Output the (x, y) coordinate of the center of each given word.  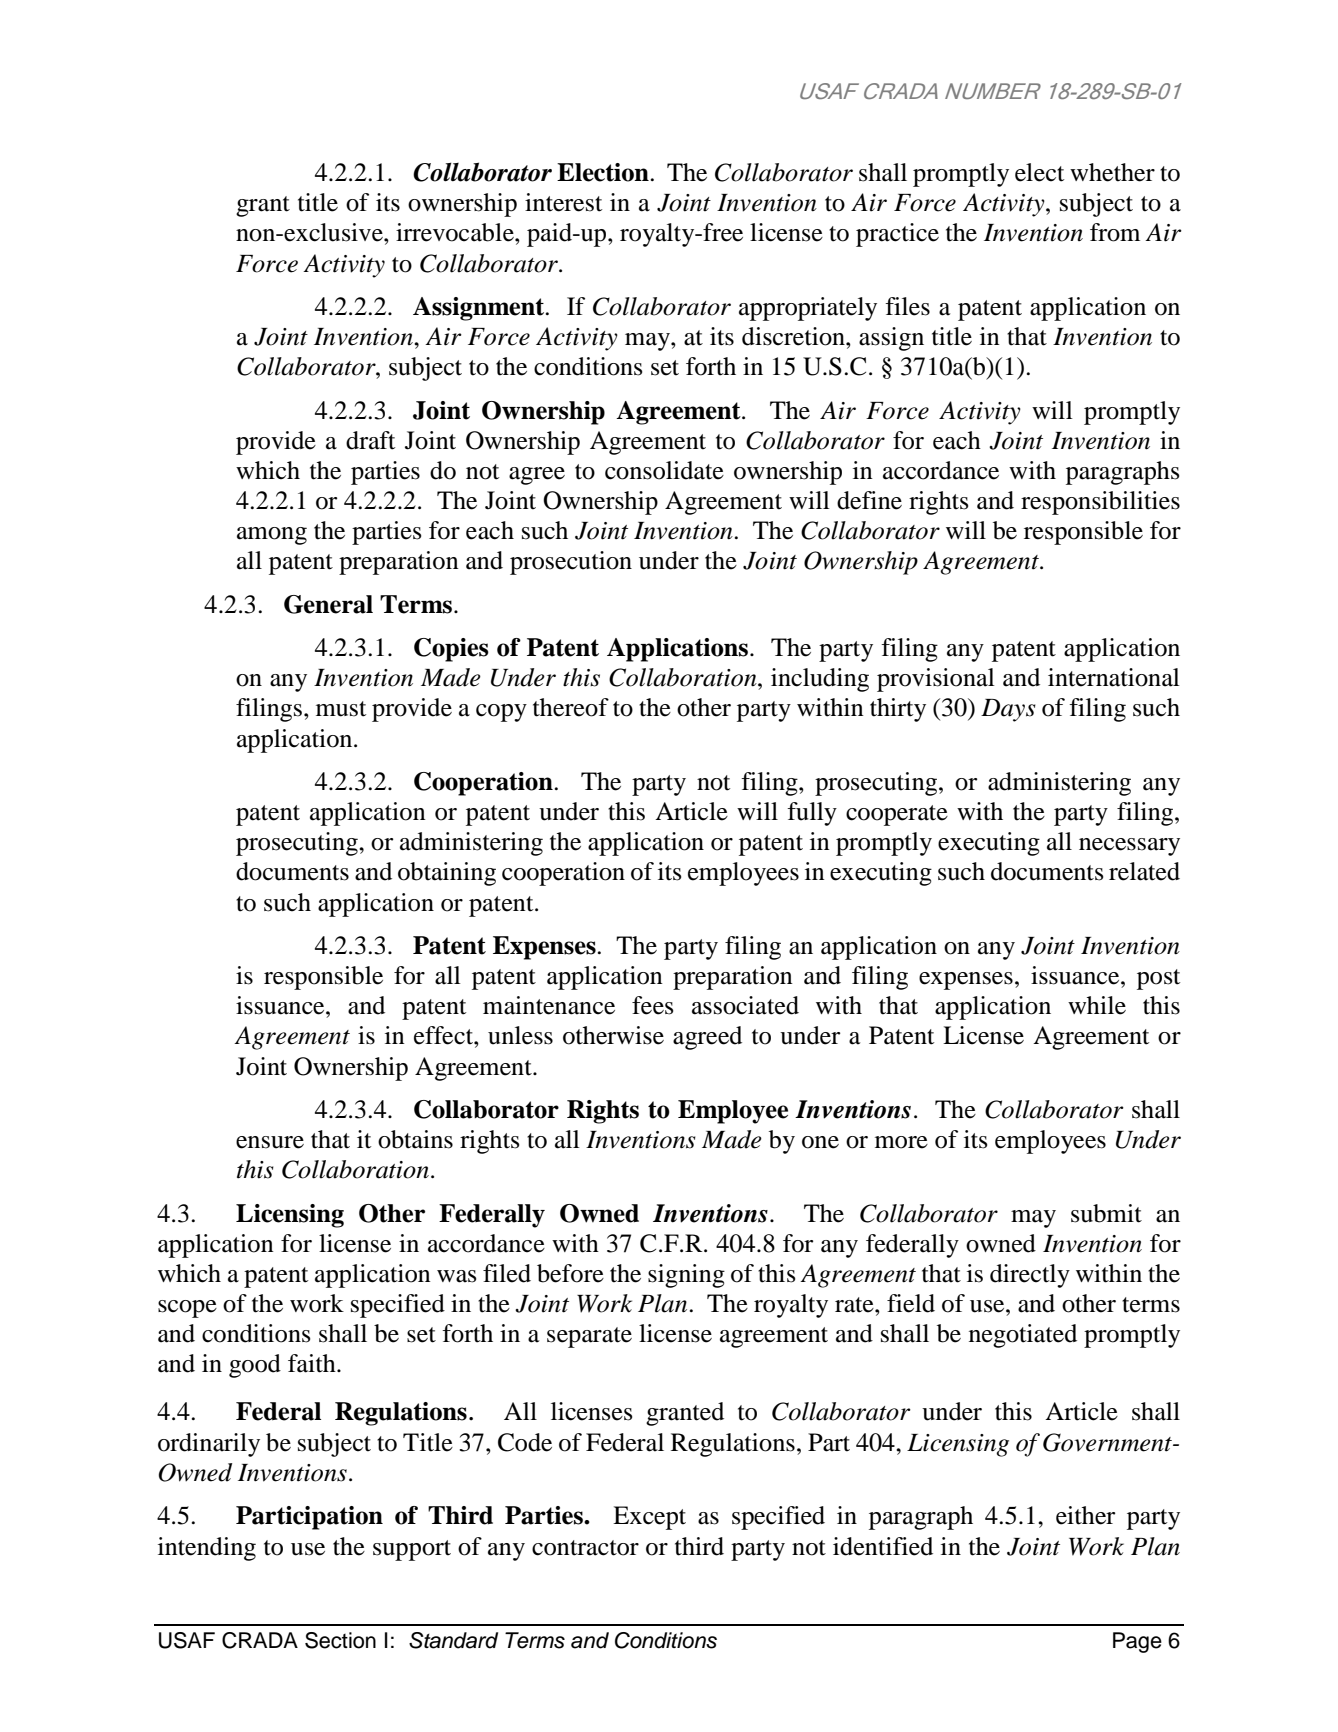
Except (649, 1518)
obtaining (447, 874)
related (1144, 871)
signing (686, 1276)
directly (1030, 1276)
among (272, 536)
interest (564, 202)
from (1115, 232)
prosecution (571, 563)
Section (340, 1640)
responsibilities (1100, 503)
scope (187, 1309)
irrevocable (456, 232)
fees (652, 1005)
